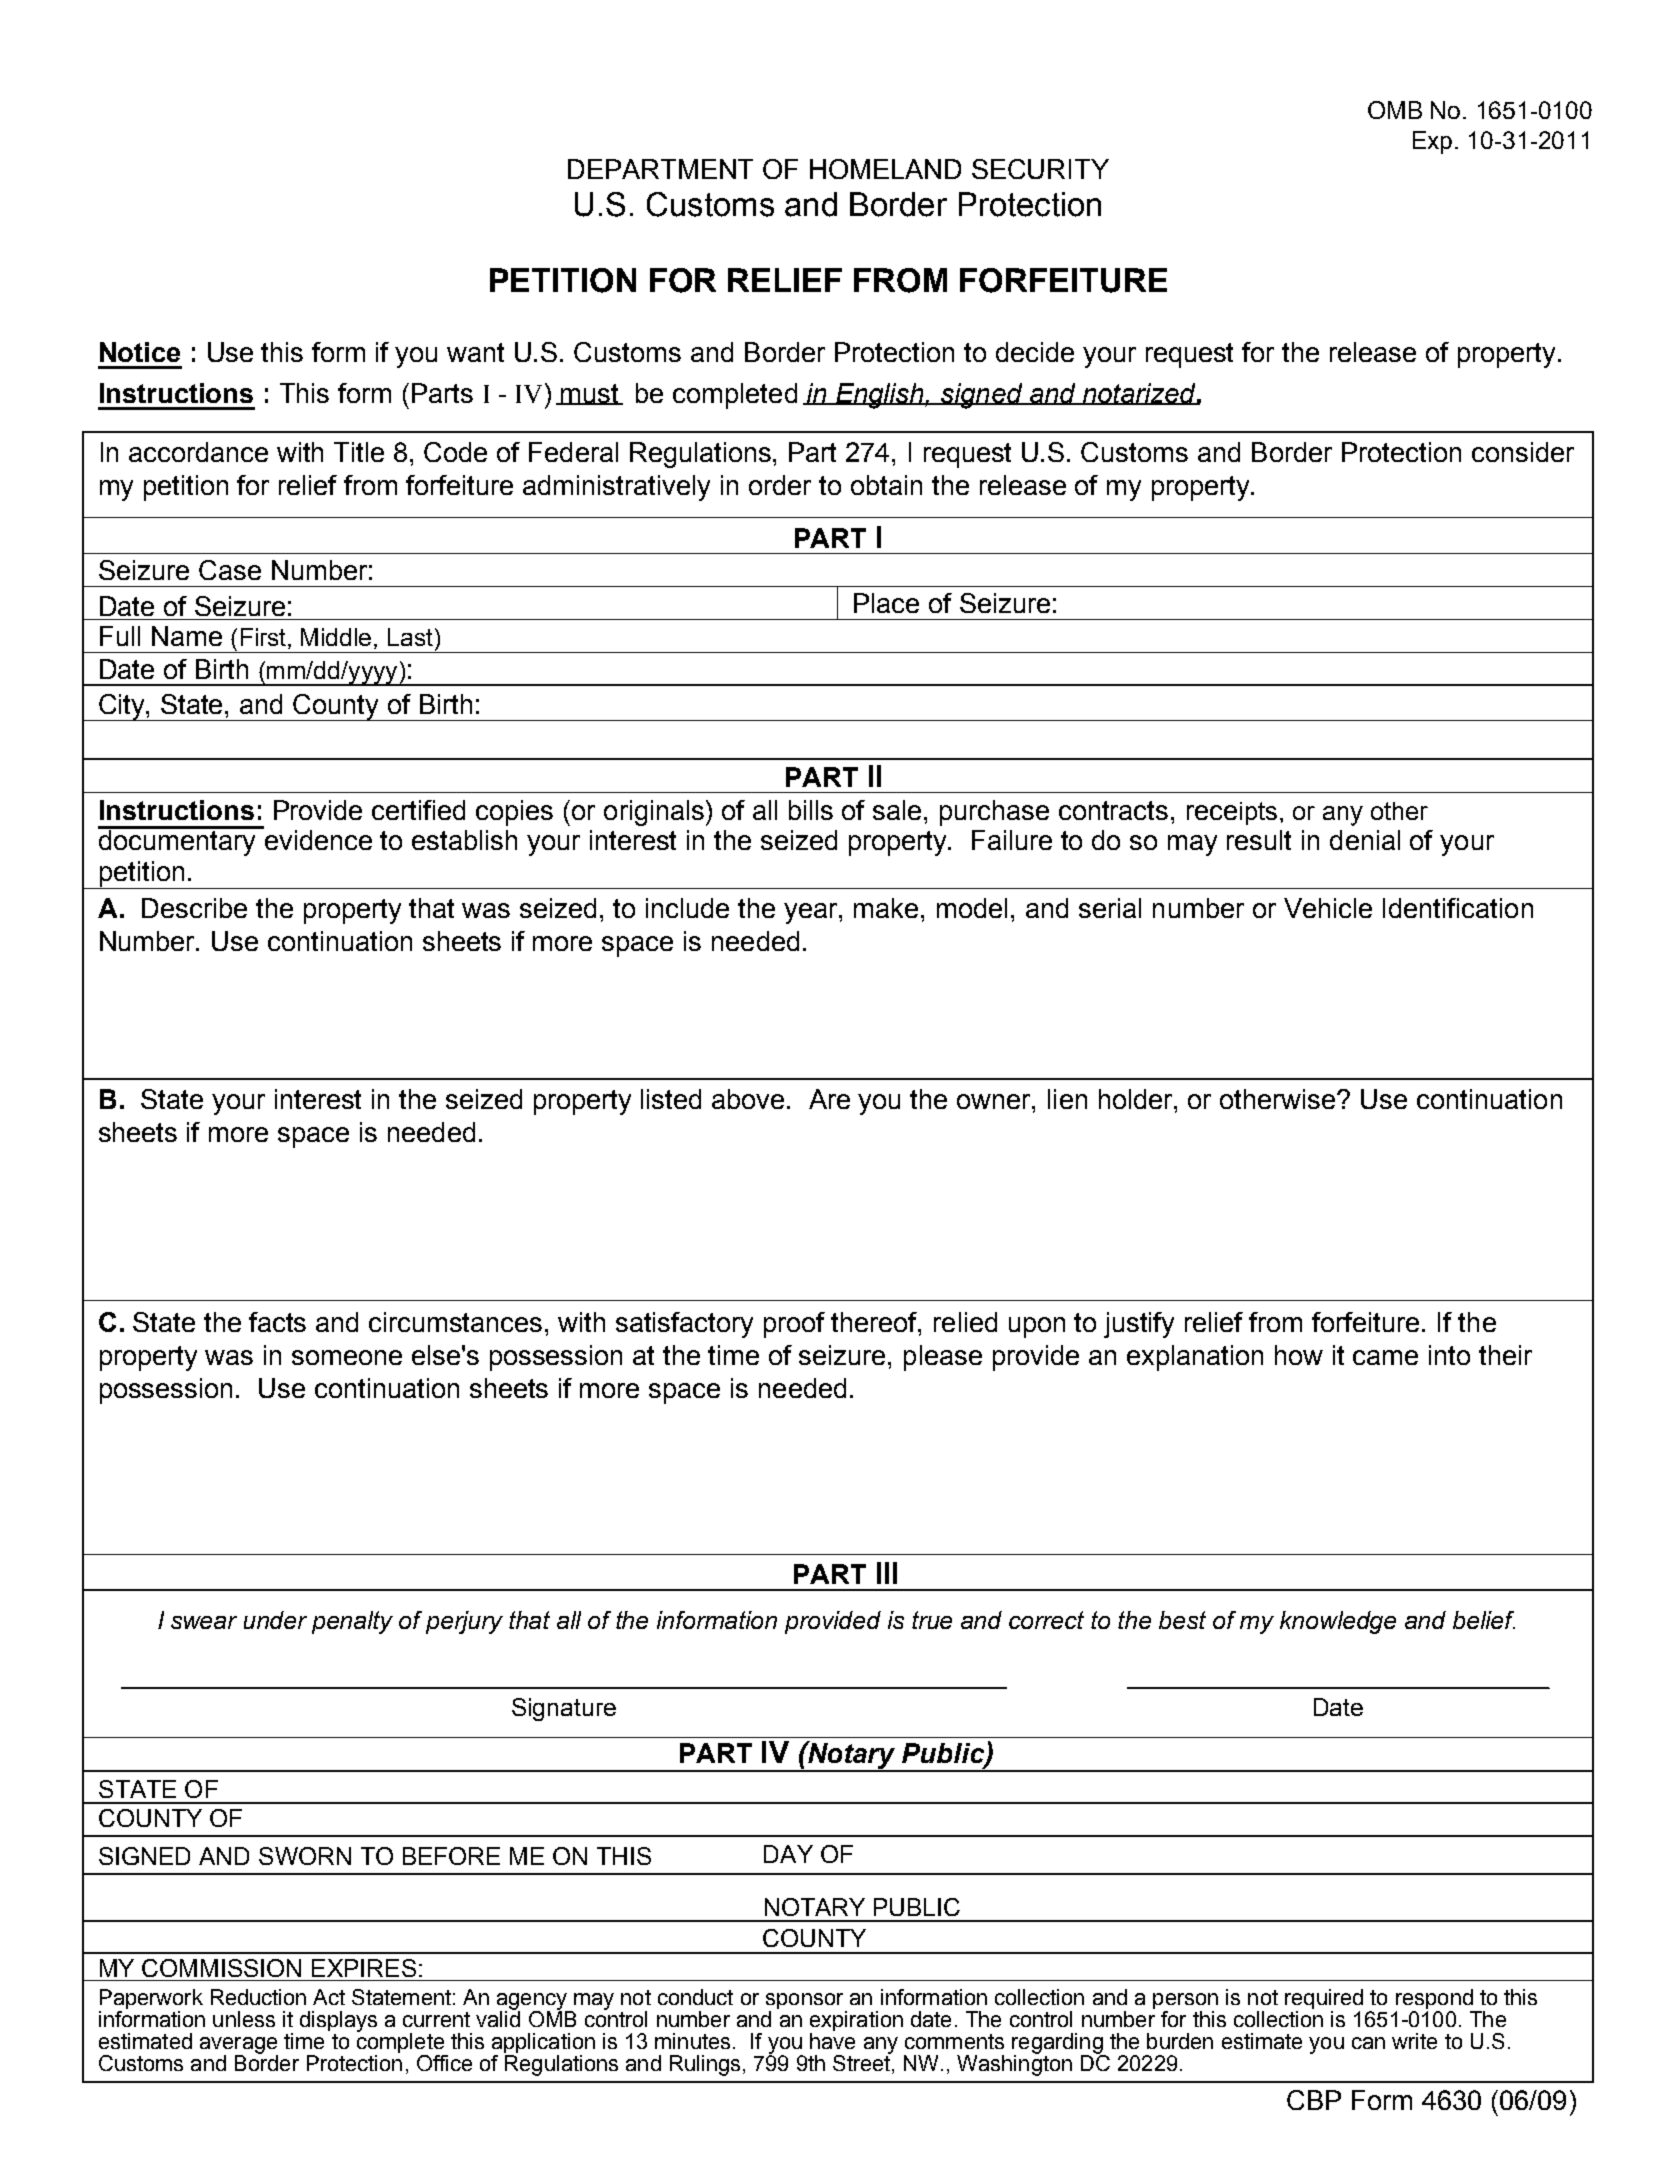 Image resolution: width=1676 pixels, height=2169 pixels. I want to click on have, so click(832, 2041).
